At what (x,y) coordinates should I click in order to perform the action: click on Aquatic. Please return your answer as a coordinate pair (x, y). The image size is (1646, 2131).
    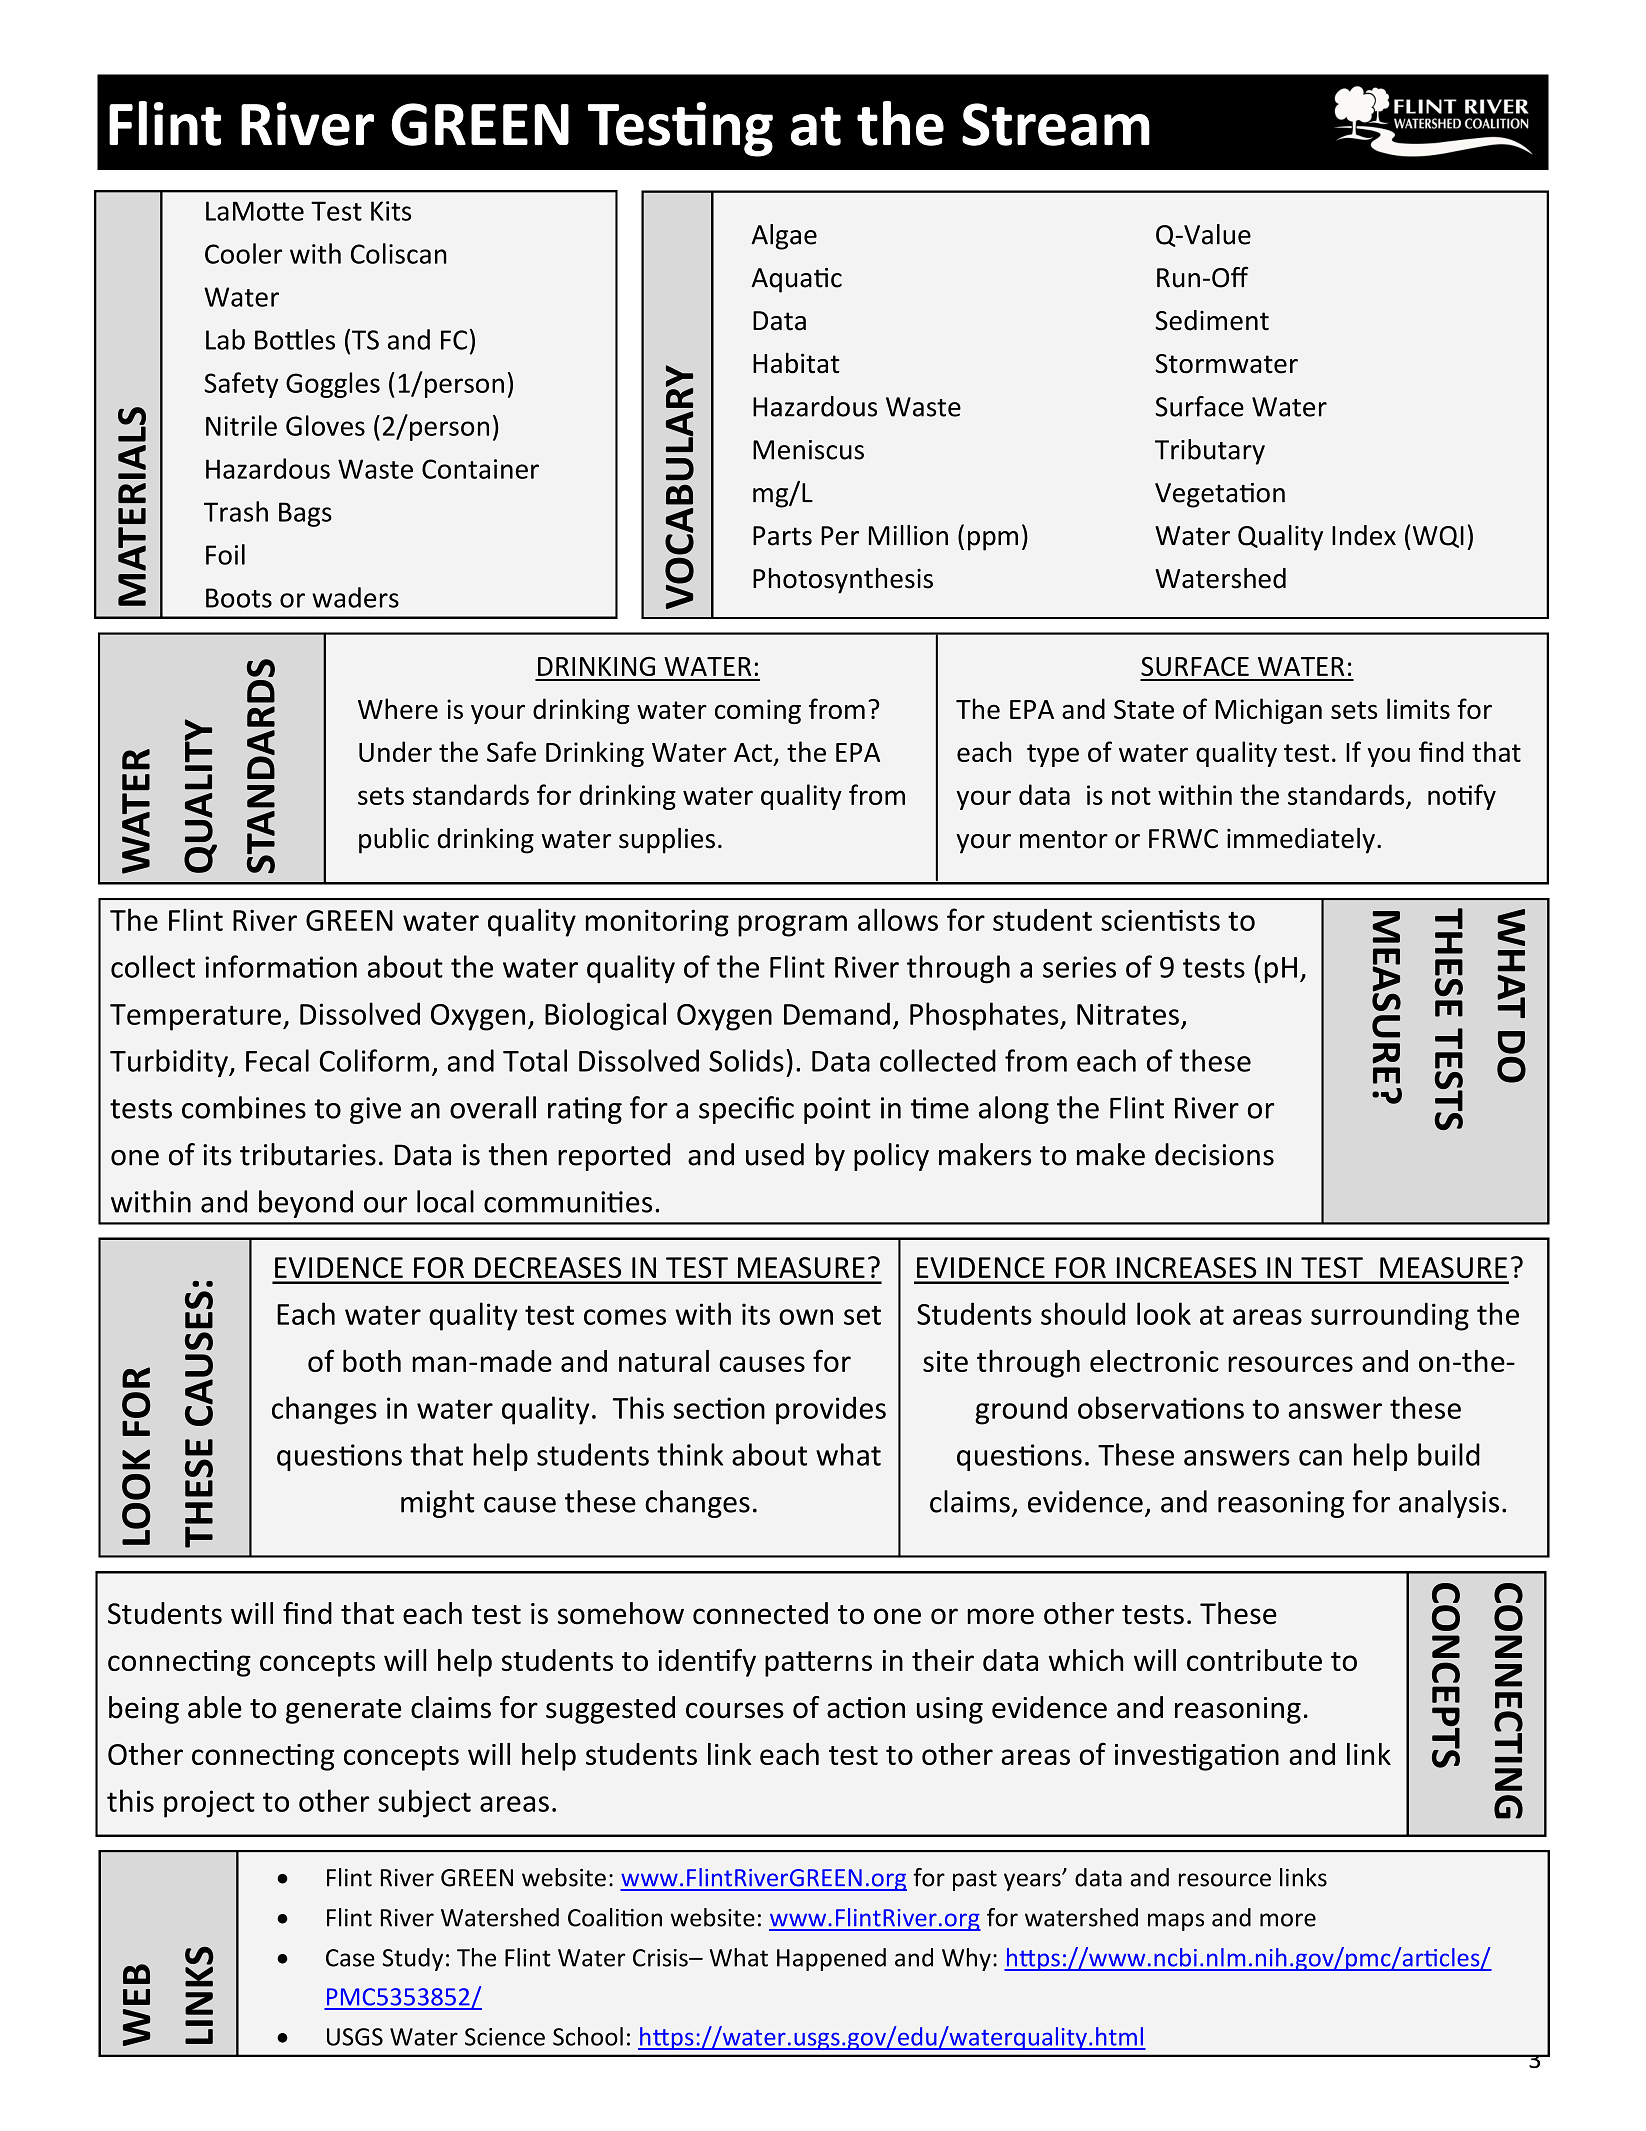
    Looking at the image, I should click on (796, 280).
